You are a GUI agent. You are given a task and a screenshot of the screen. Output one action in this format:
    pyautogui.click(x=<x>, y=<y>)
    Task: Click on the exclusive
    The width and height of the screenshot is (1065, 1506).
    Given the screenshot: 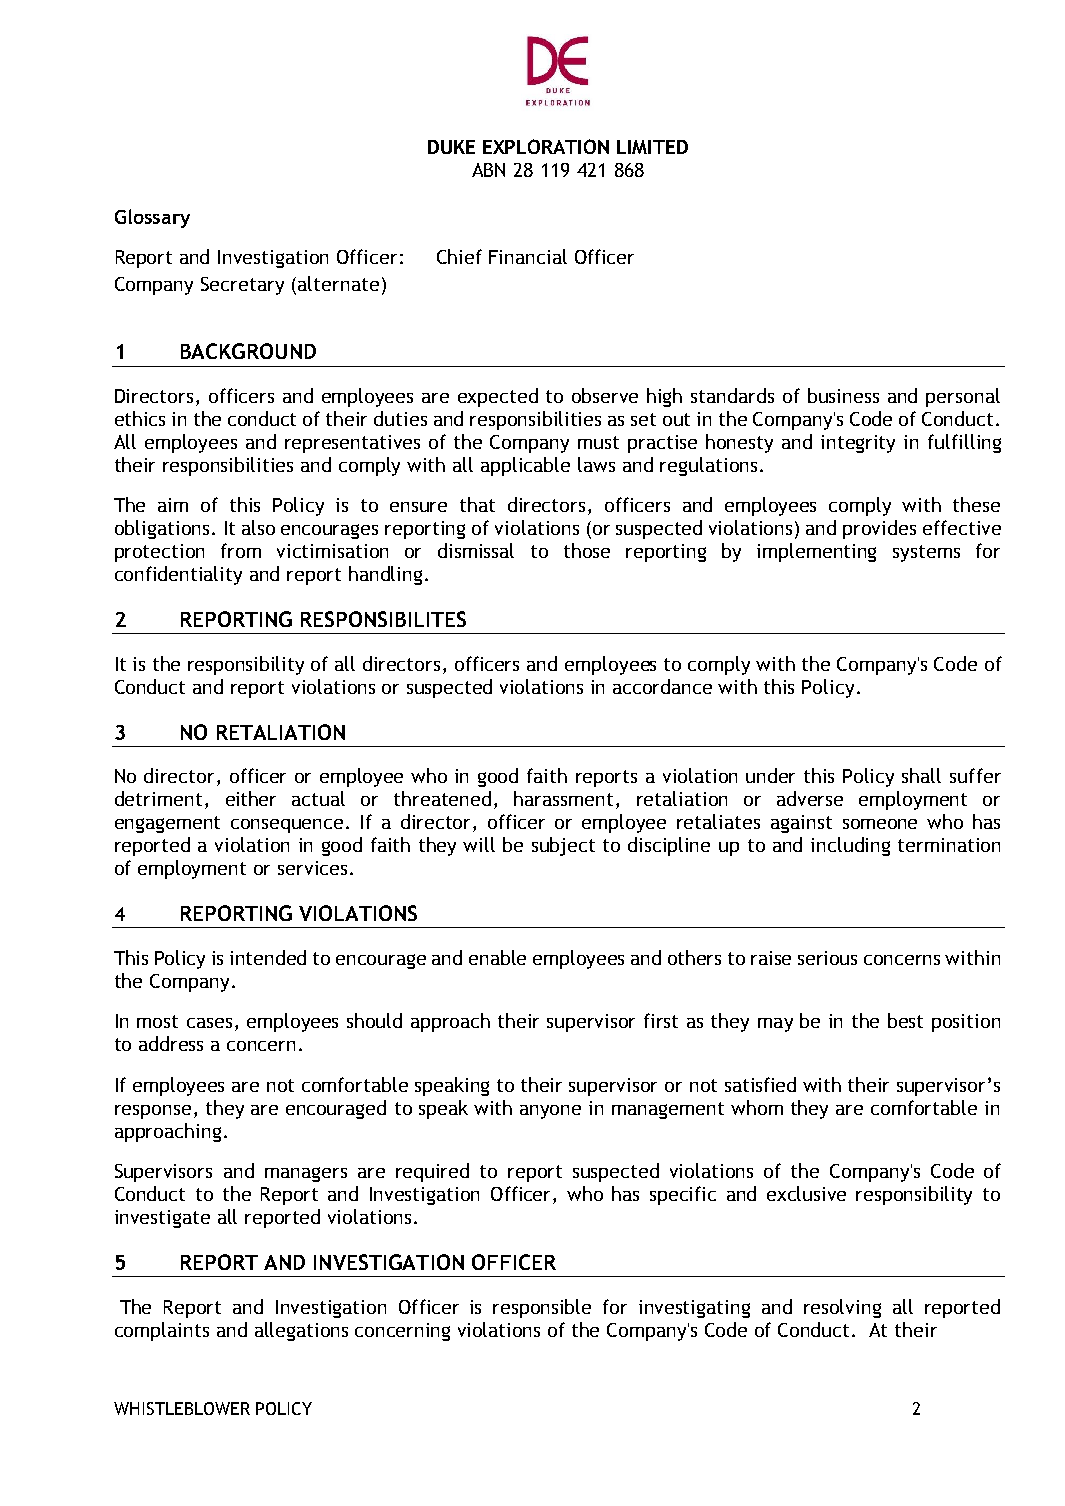 What is the action you would take?
    pyautogui.click(x=806, y=1193)
